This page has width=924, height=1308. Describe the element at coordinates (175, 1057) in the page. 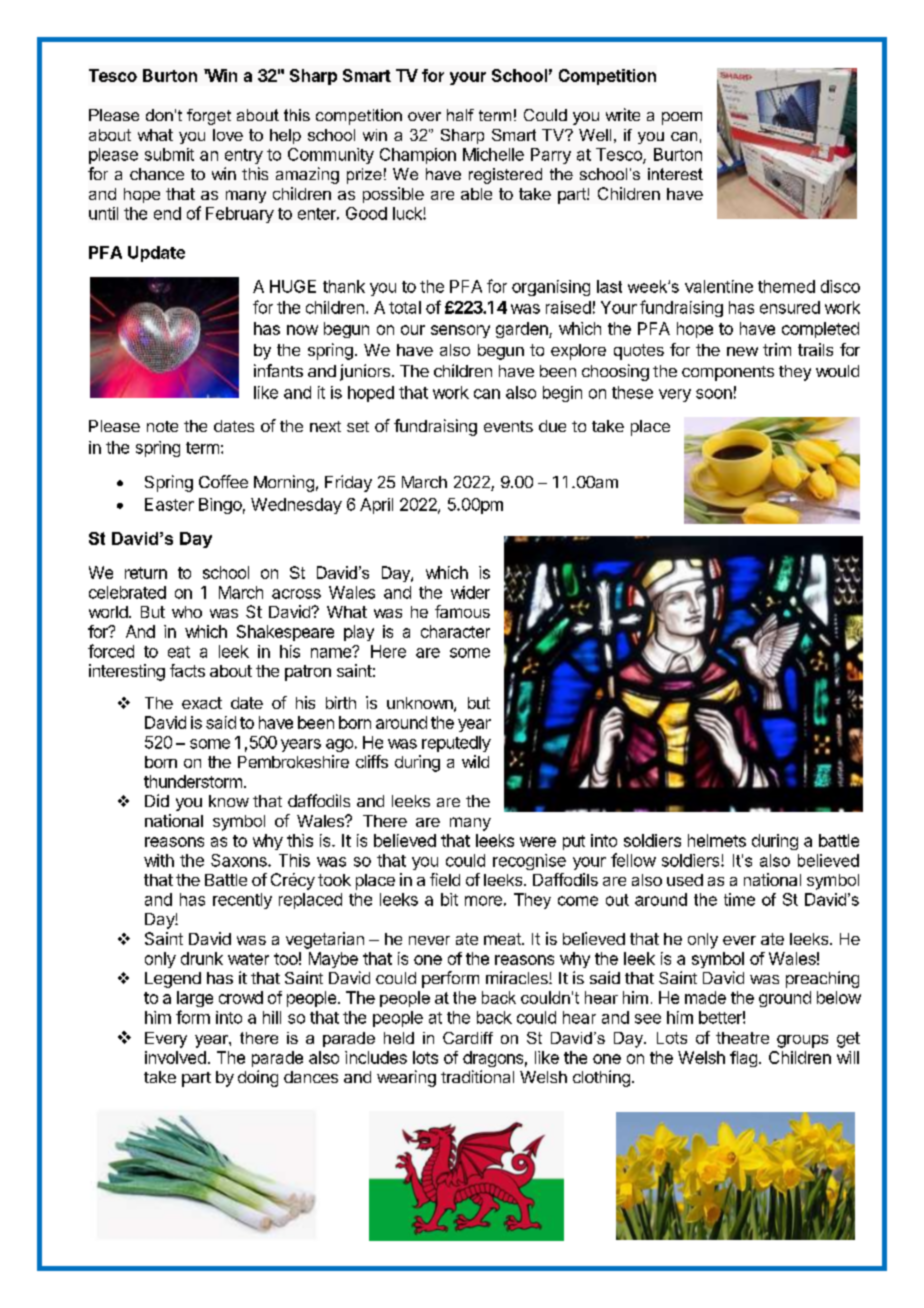

I see `involved` at that location.
